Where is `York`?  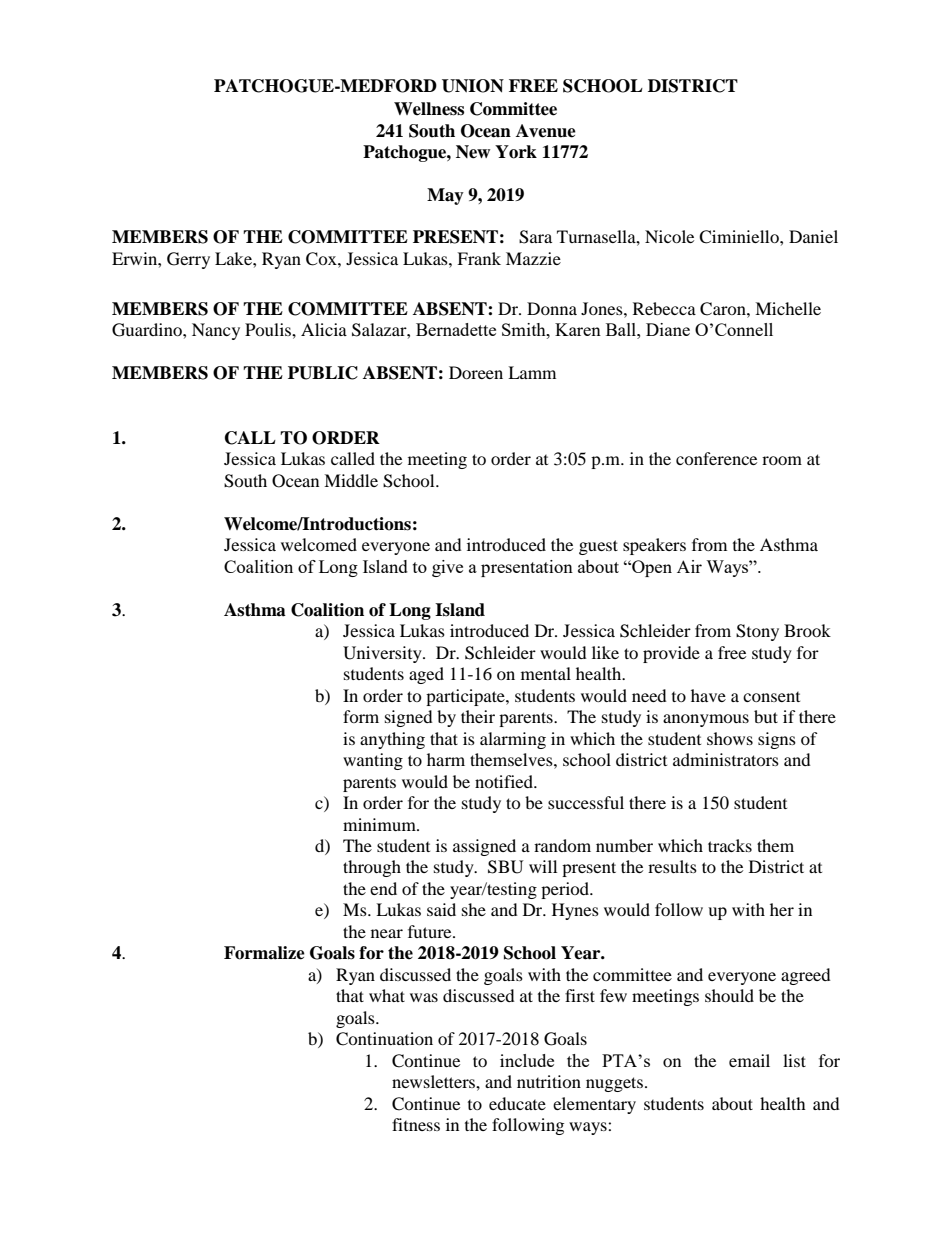
York is located at coordinates (516, 152).
